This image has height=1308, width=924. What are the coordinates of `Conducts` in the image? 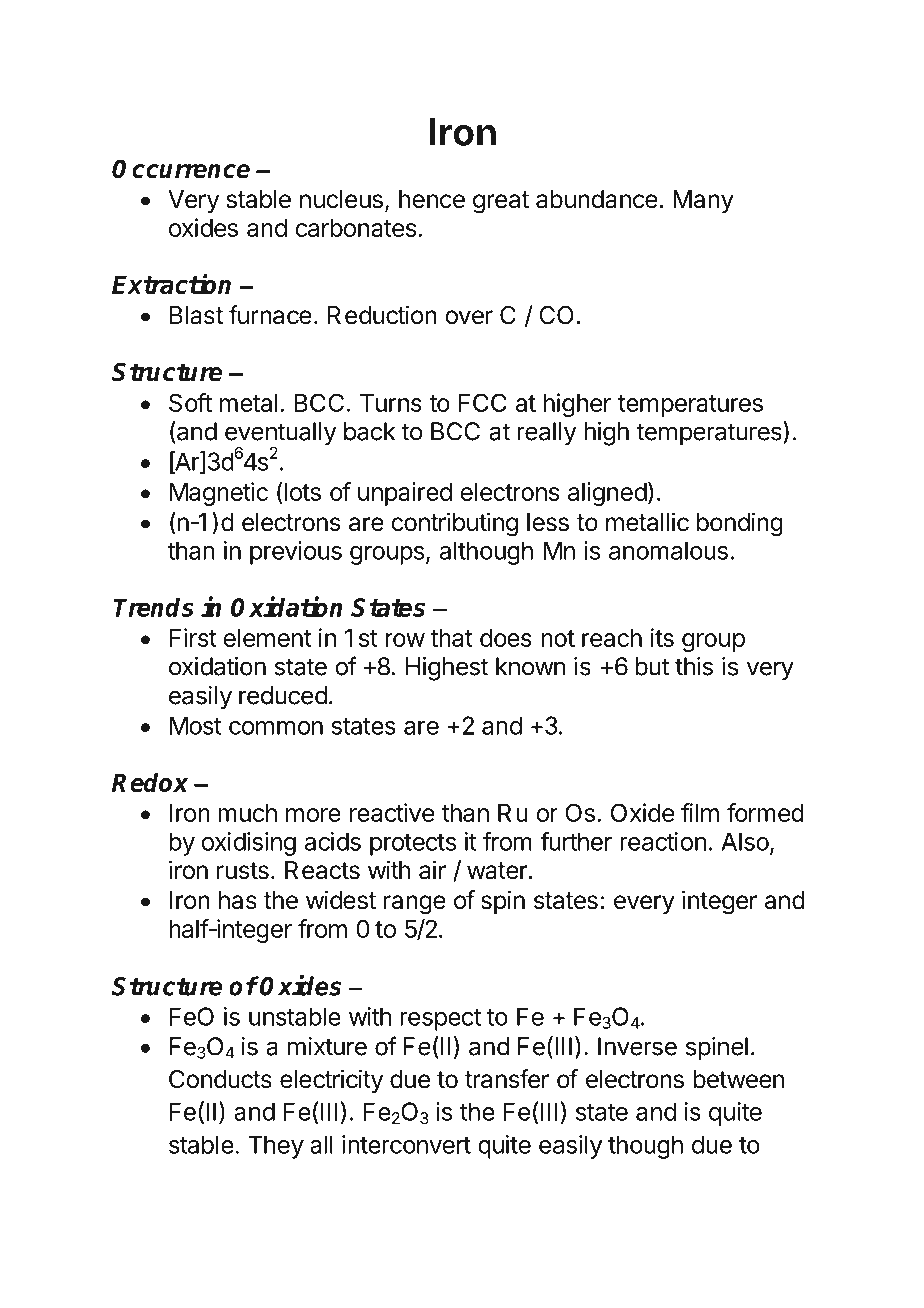 It's located at (220, 1079).
